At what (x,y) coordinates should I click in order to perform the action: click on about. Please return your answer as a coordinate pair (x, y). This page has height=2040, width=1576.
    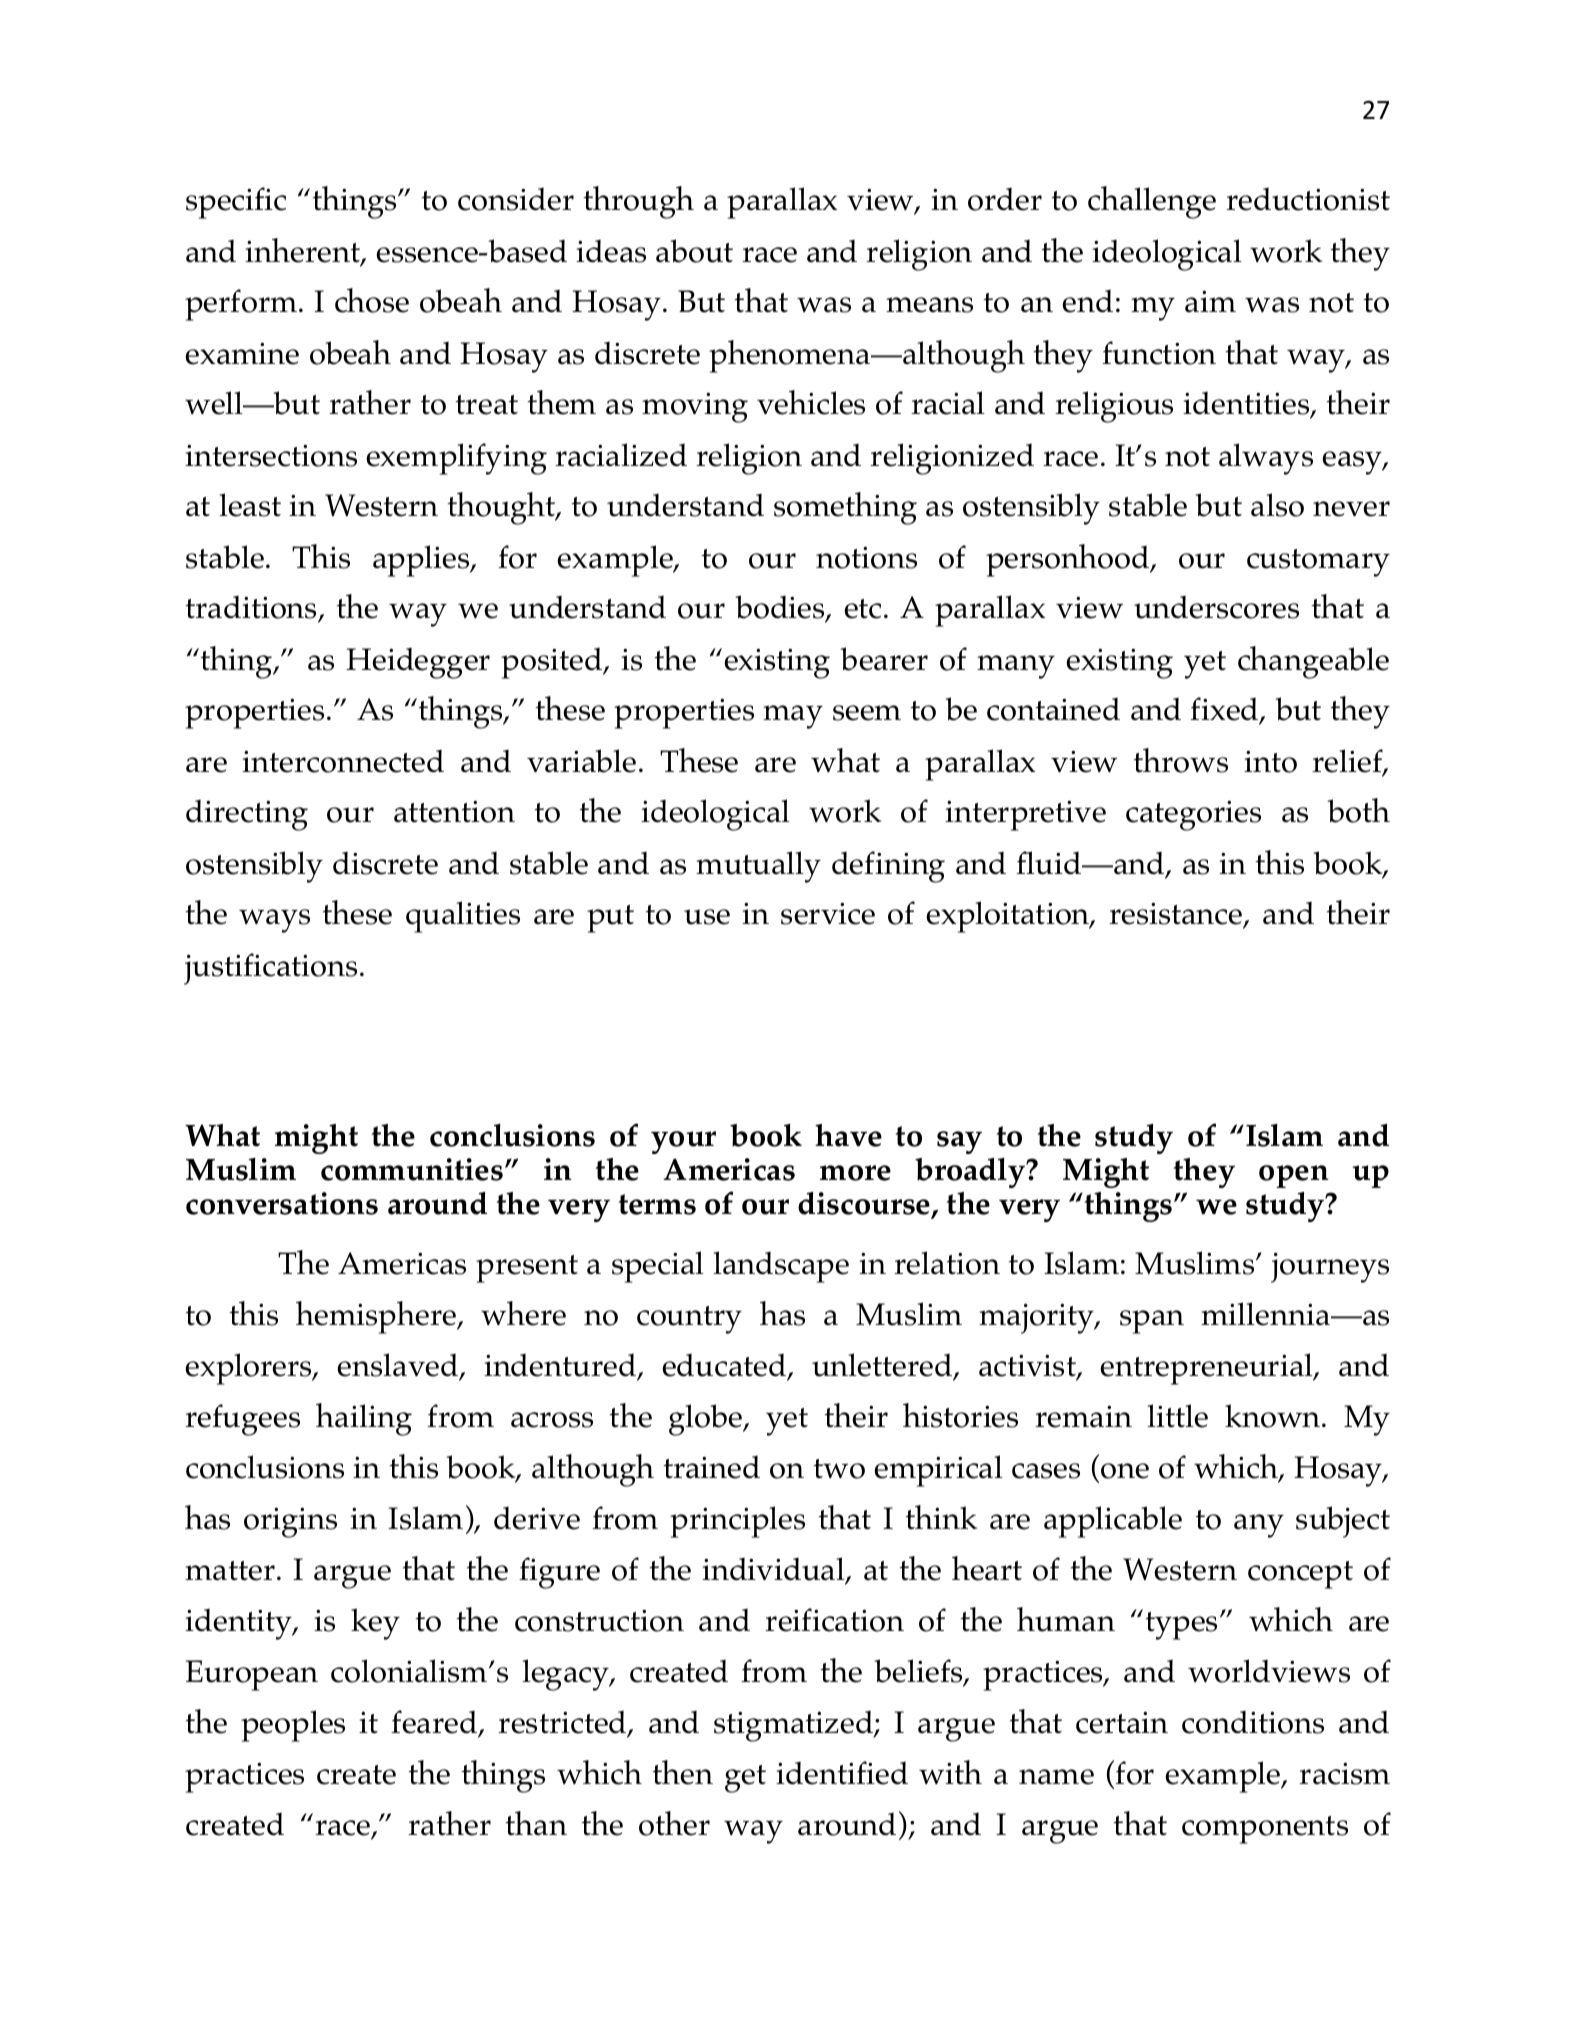
    Looking at the image, I should click on (694, 251).
